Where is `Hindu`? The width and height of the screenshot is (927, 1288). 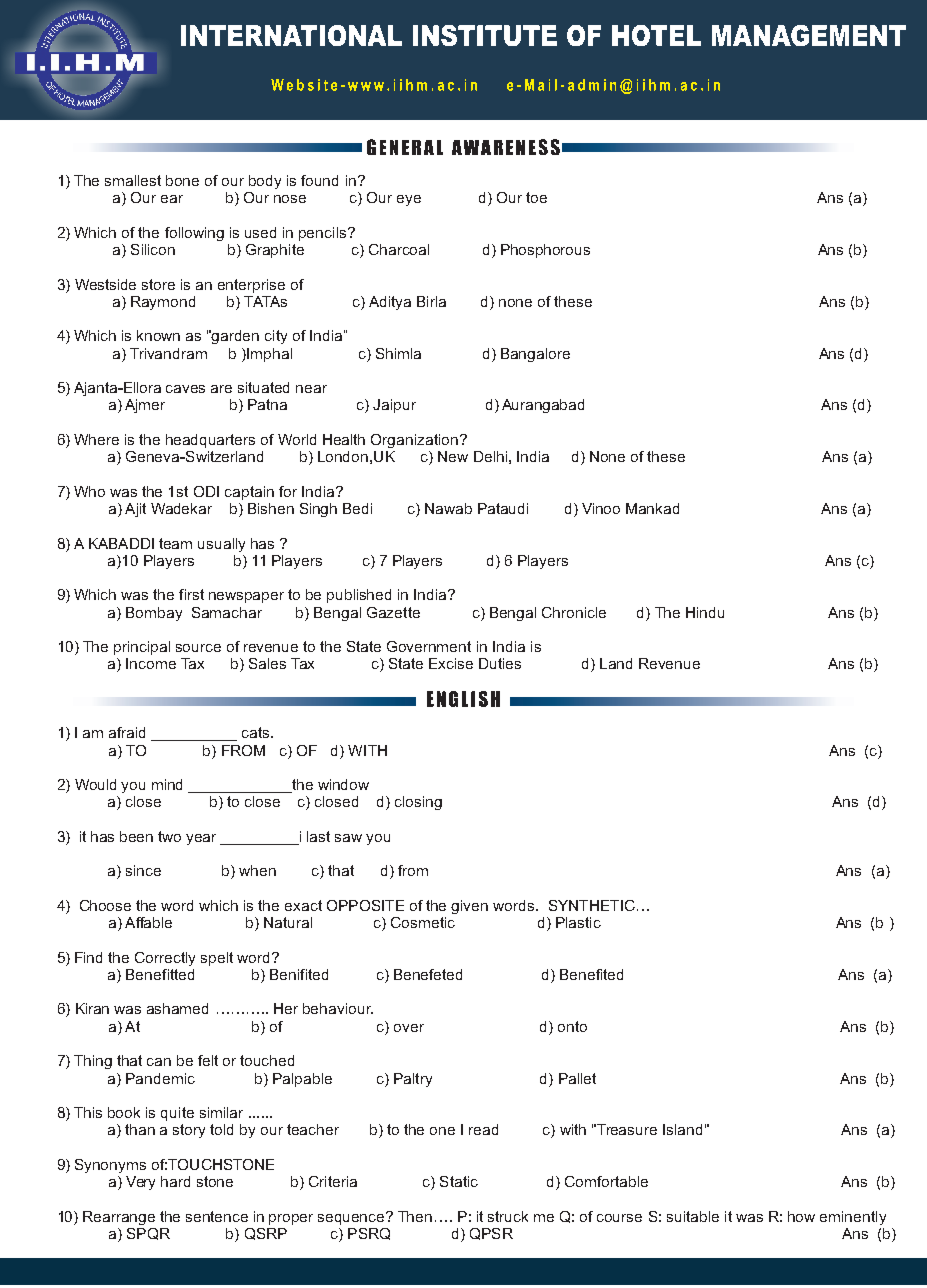
Hindu is located at coordinates (705, 612).
